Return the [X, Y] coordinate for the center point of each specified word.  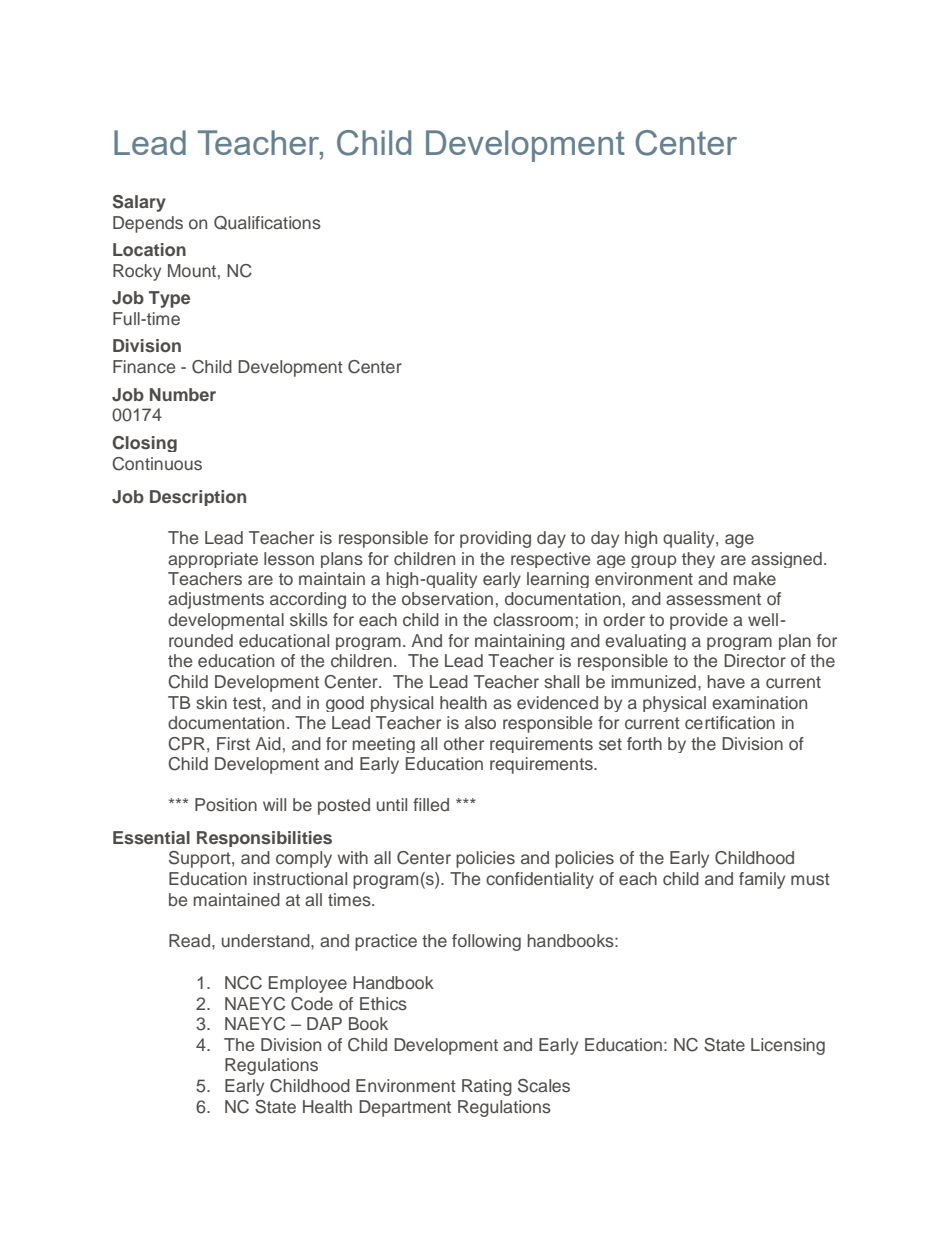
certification [730, 722]
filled [431, 804]
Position [226, 805]
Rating [487, 1087]
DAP [324, 1023]
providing [495, 539]
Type [169, 299]
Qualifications [267, 223]
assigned [786, 560]
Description [198, 498]
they [698, 560]
